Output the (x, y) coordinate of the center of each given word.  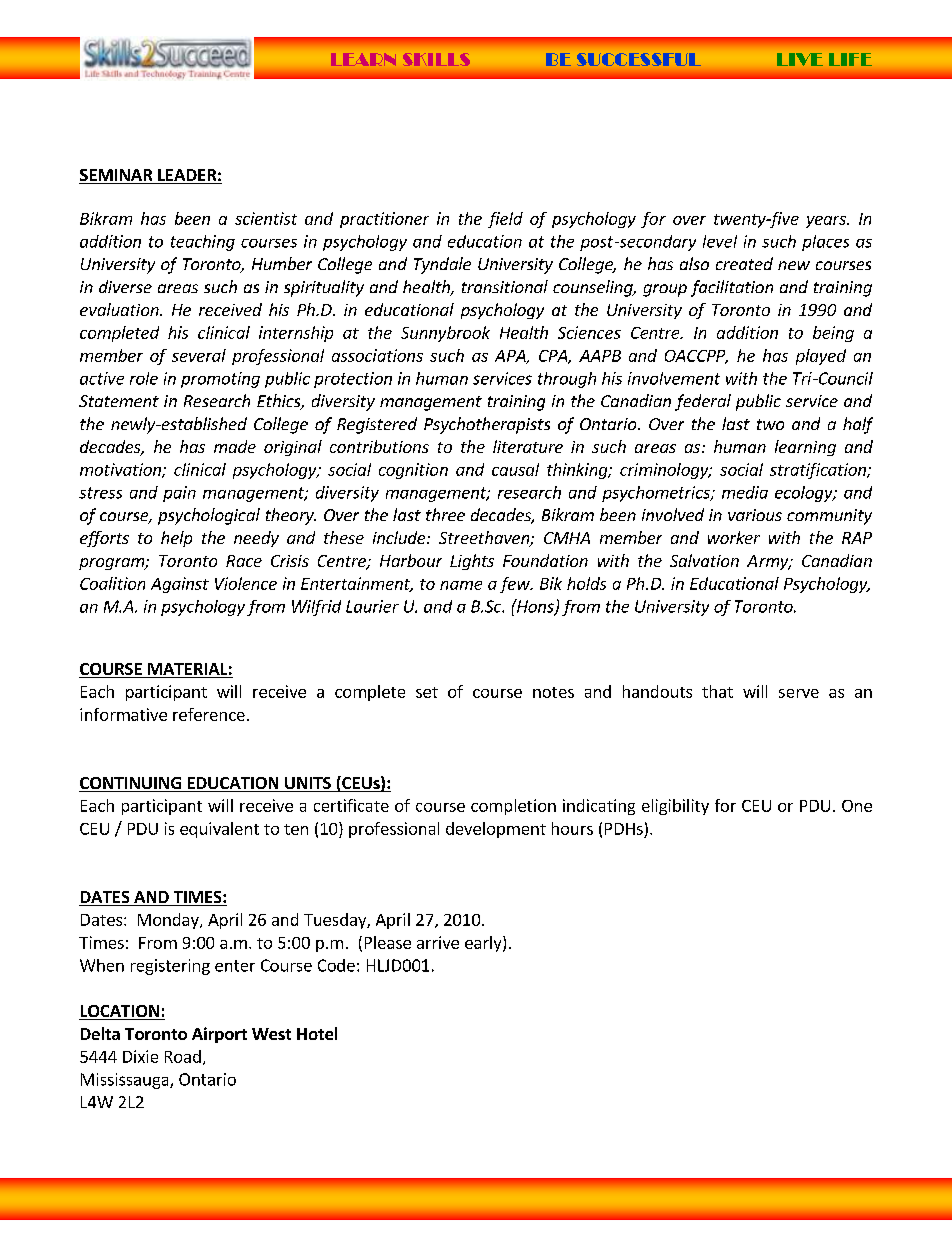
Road (183, 1056)
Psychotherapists (487, 425)
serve (799, 693)
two (770, 424)
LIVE (800, 59)
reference (209, 714)
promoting (220, 380)
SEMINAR (117, 176)
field (505, 220)
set (427, 692)
